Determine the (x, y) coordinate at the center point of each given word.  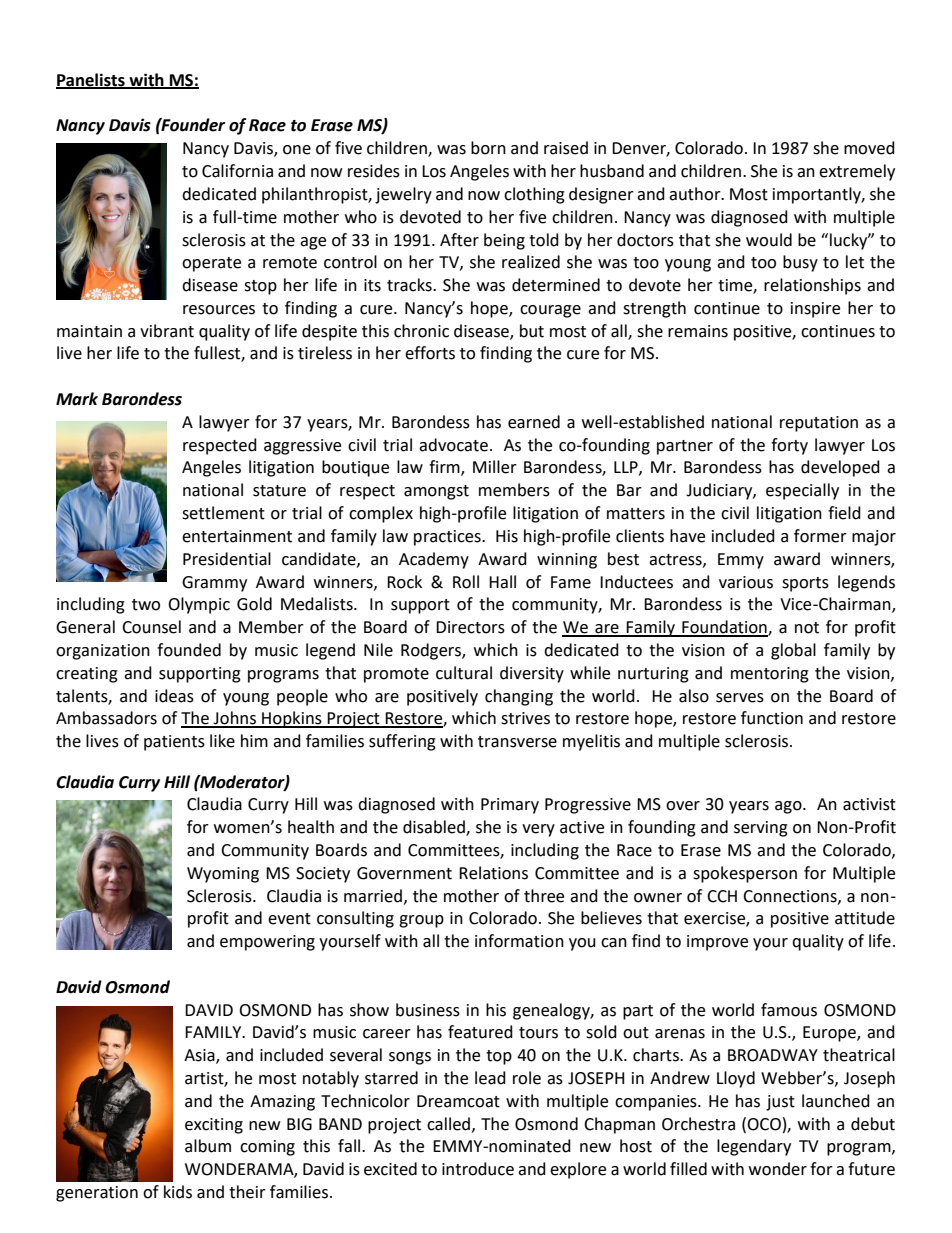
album (208, 1146)
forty (789, 446)
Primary (510, 806)
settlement (223, 513)
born (488, 148)
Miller (495, 467)
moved (869, 148)
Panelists (91, 80)
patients (174, 743)
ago (789, 807)
